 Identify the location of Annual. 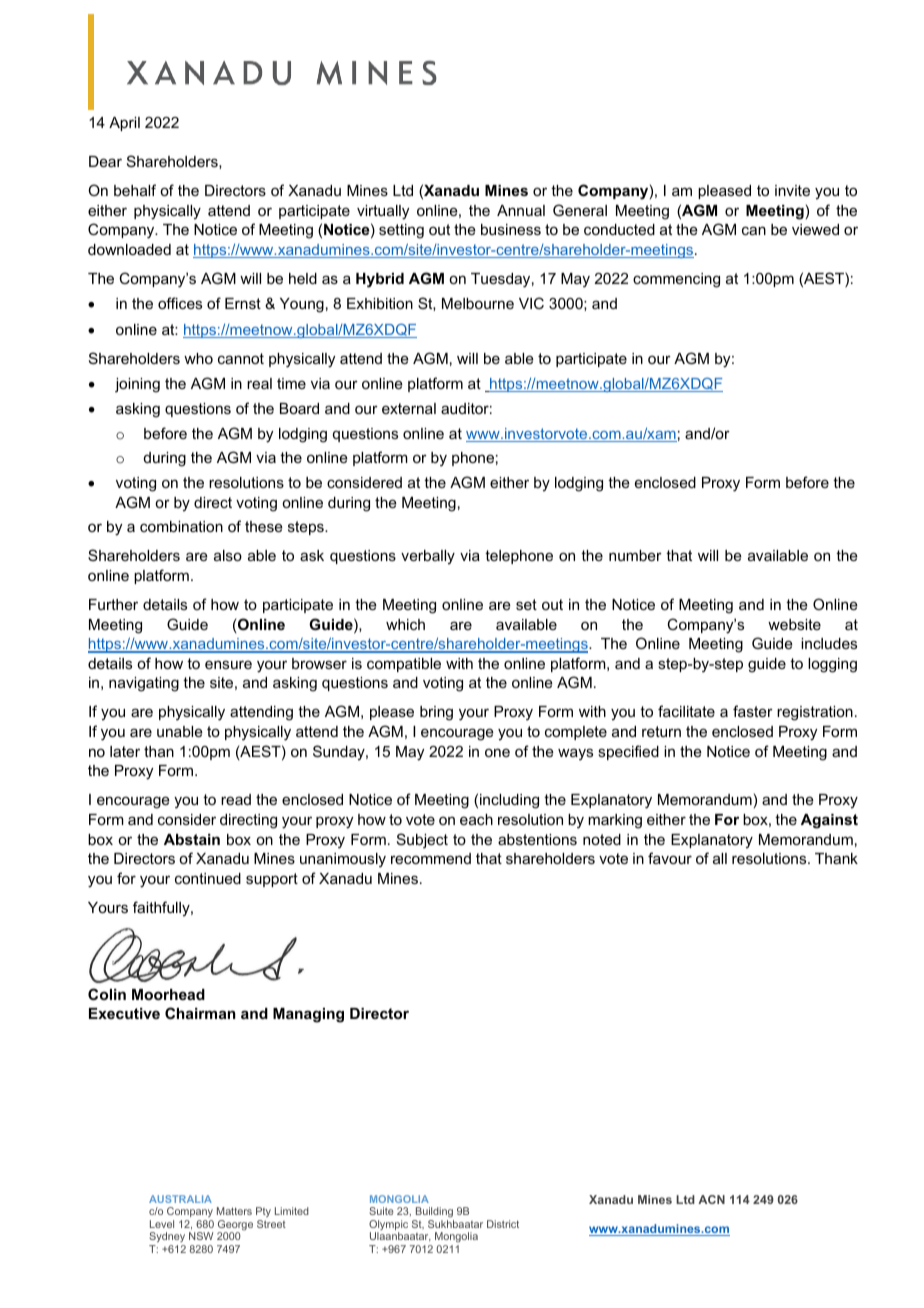
(521, 210).
